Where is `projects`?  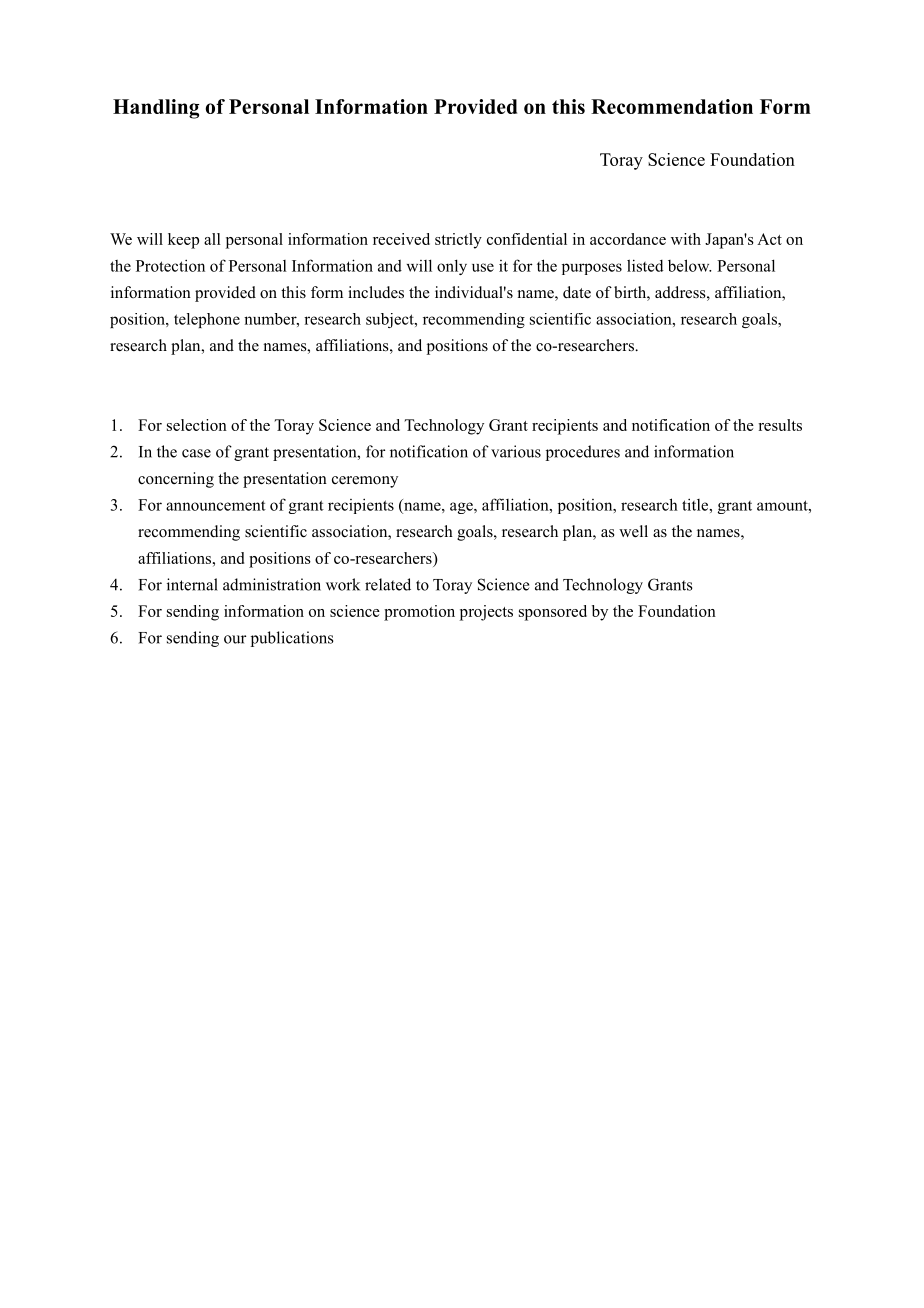
projects is located at coordinates (486, 613).
